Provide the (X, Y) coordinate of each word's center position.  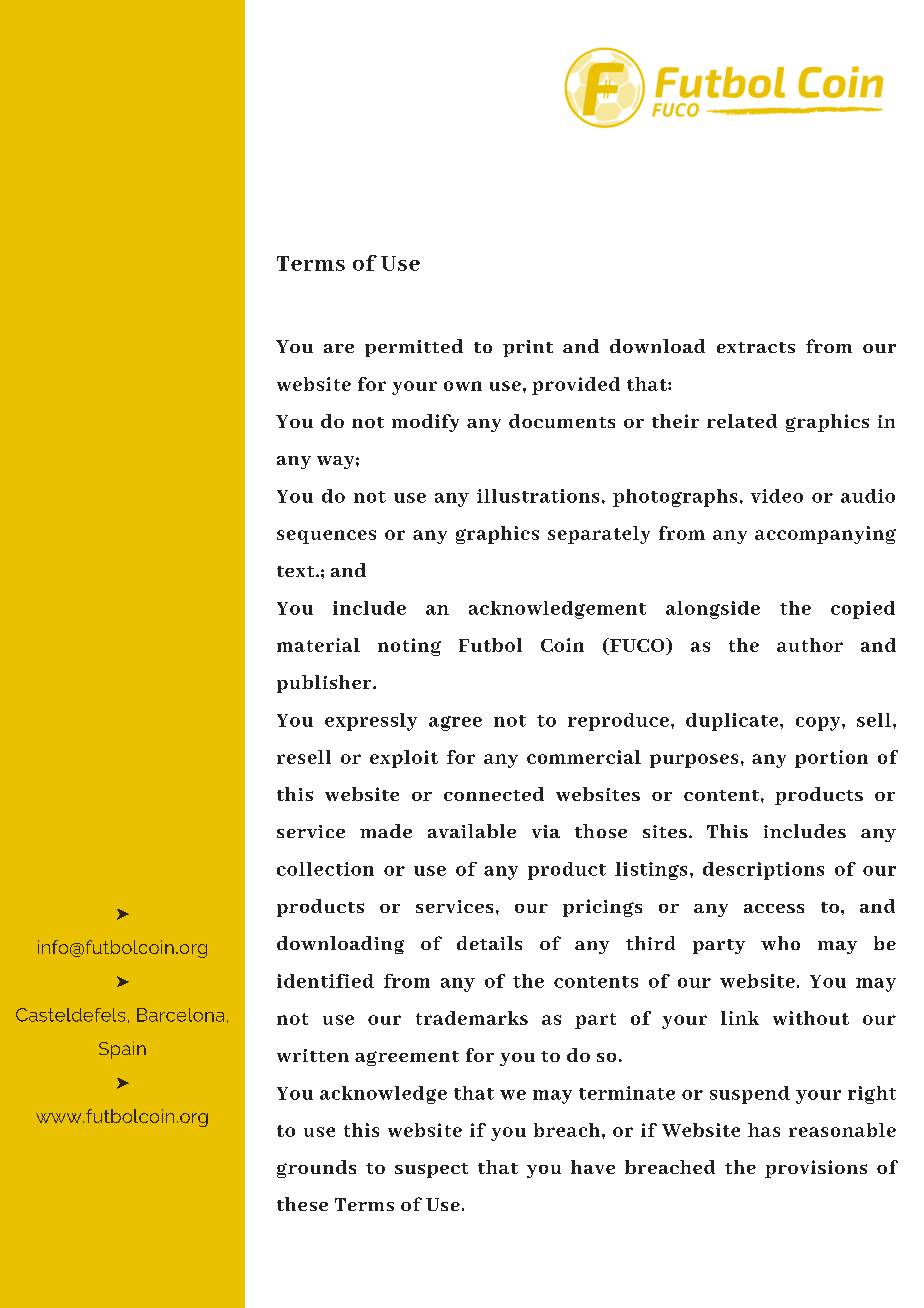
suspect (431, 1170)
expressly (371, 722)
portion (831, 759)
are (339, 348)
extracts (756, 347)
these (302, 1204)
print (528, 348)
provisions (816, 1169)
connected (494, 794)
